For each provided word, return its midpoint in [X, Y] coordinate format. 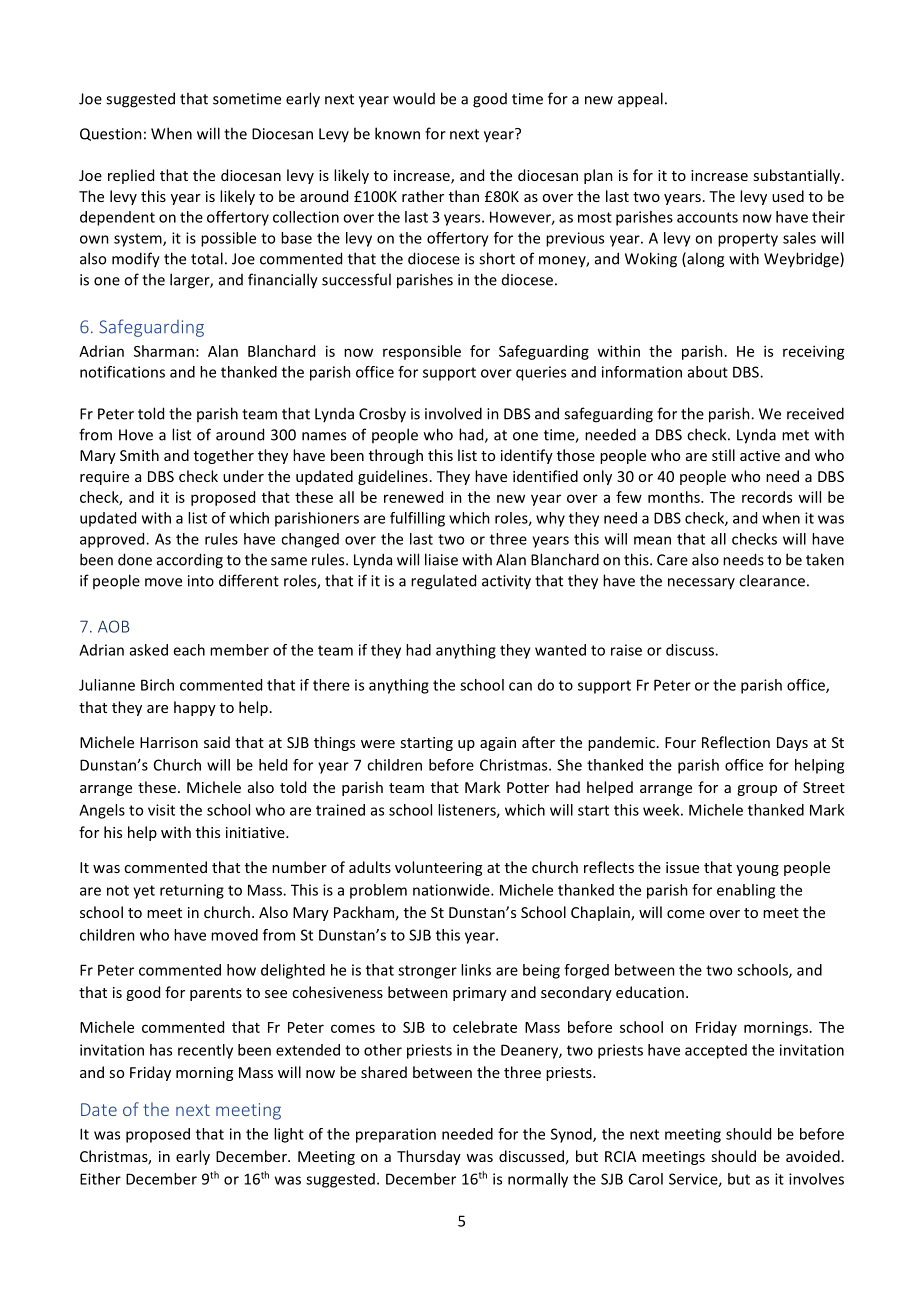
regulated [443, 582]
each [189, 650]
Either [100, 1179]
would [414, 98]
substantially [798, 176]
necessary [701, 583]
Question [111, 134]
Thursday [429, 1157]
